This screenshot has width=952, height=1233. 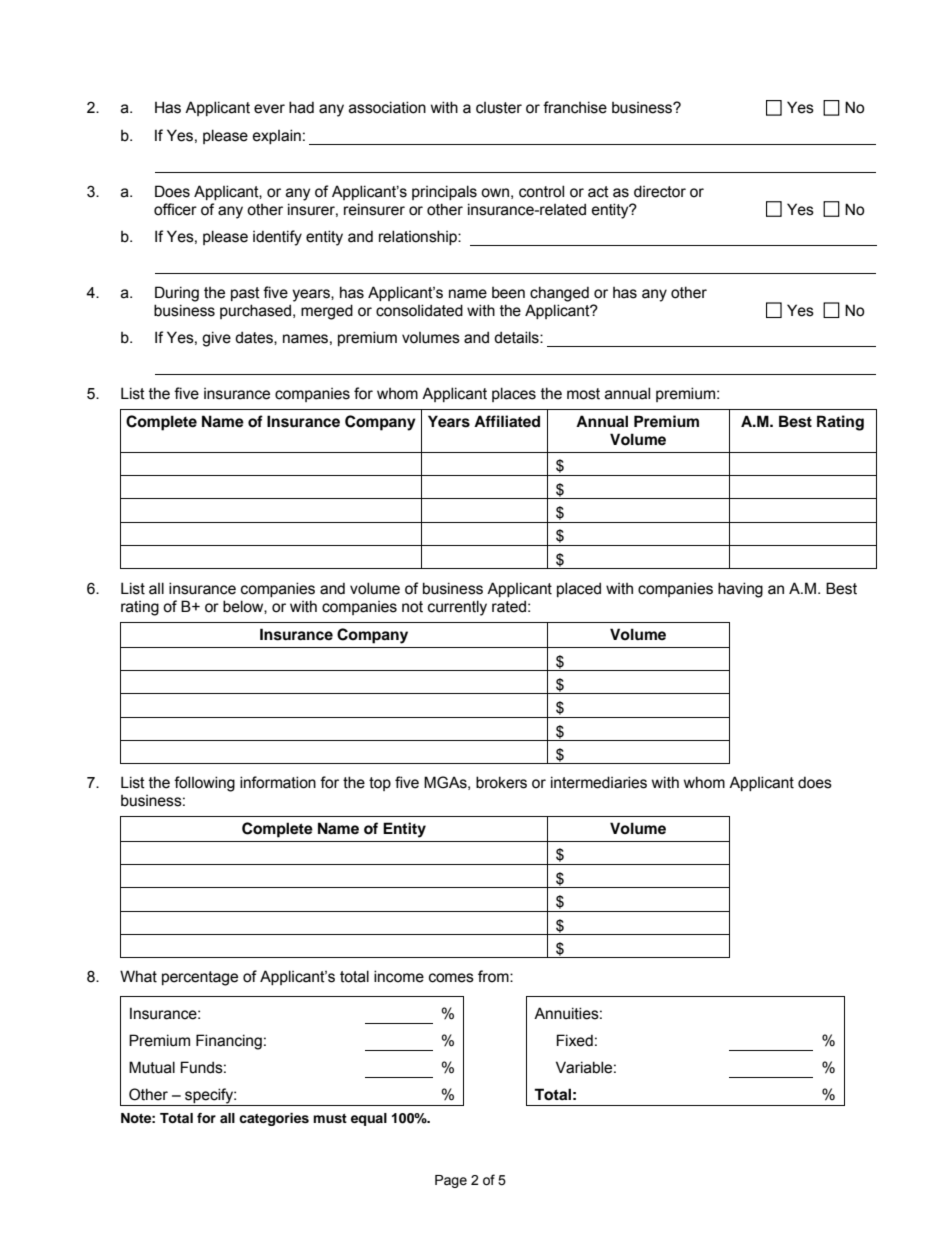 I want to click on explain, so click(x=277, y=136).
